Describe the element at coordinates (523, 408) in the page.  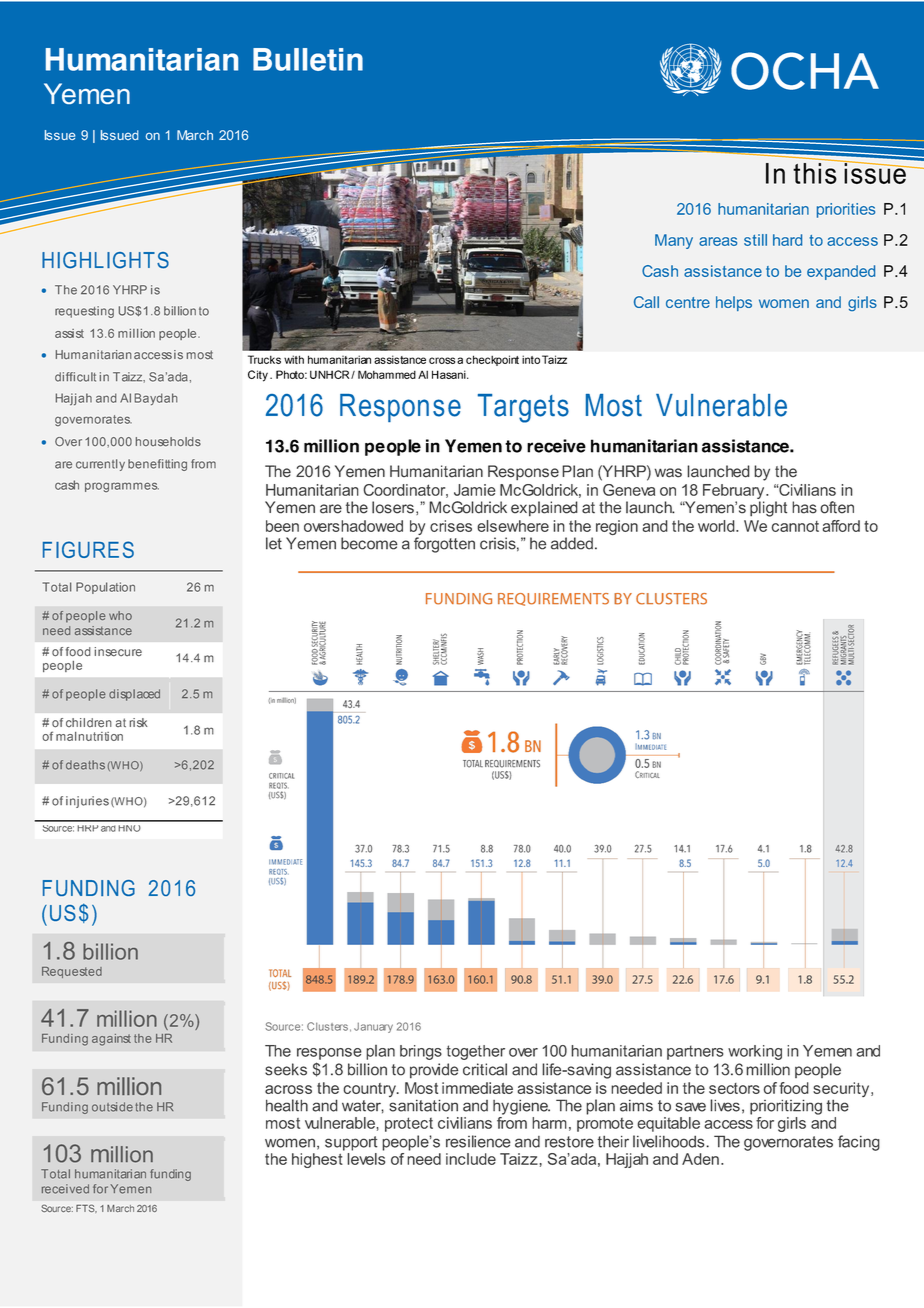
I see `Targets` at that location.
